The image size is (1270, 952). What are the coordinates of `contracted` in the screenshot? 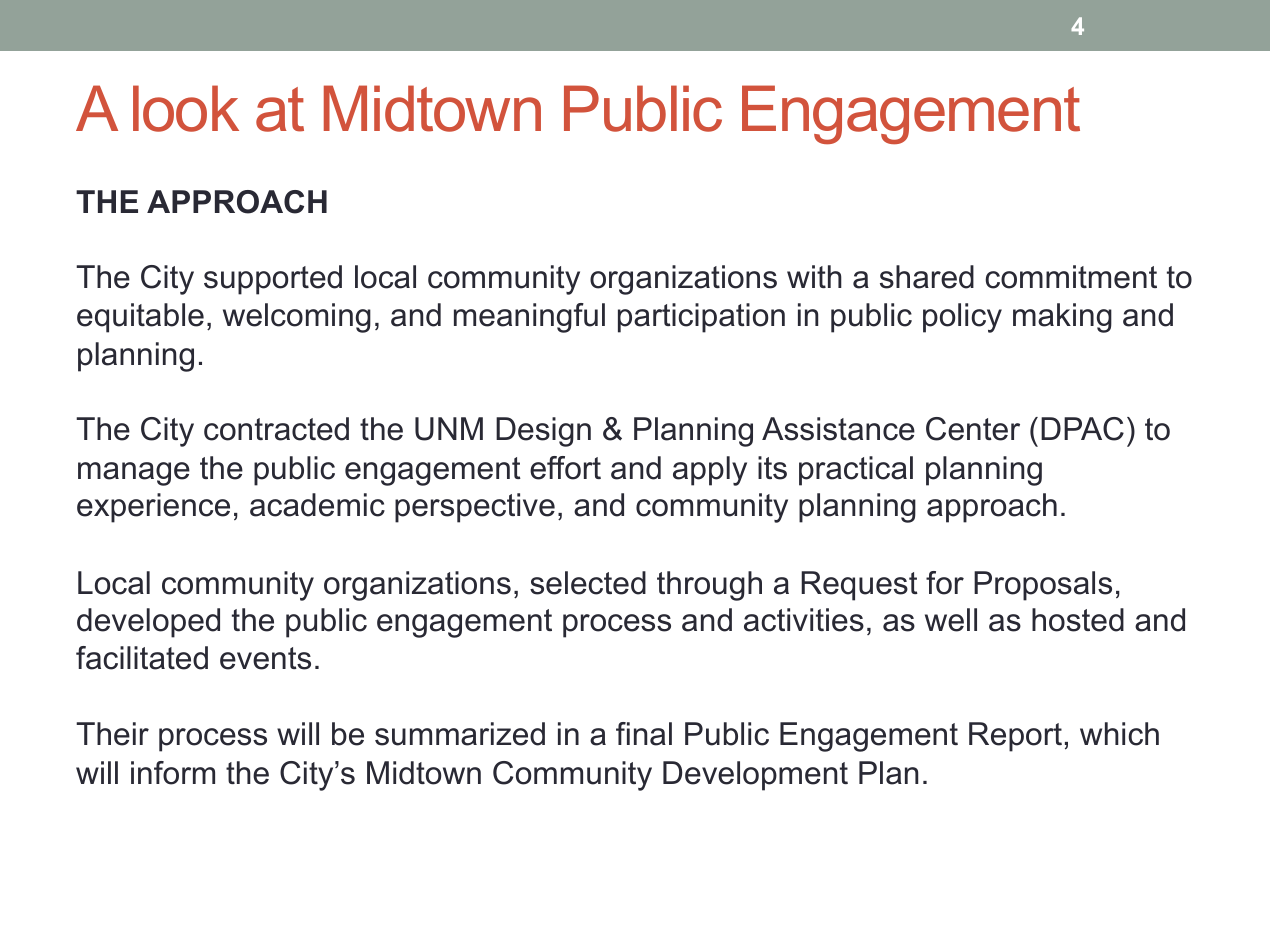 It's located at (276, 429).
